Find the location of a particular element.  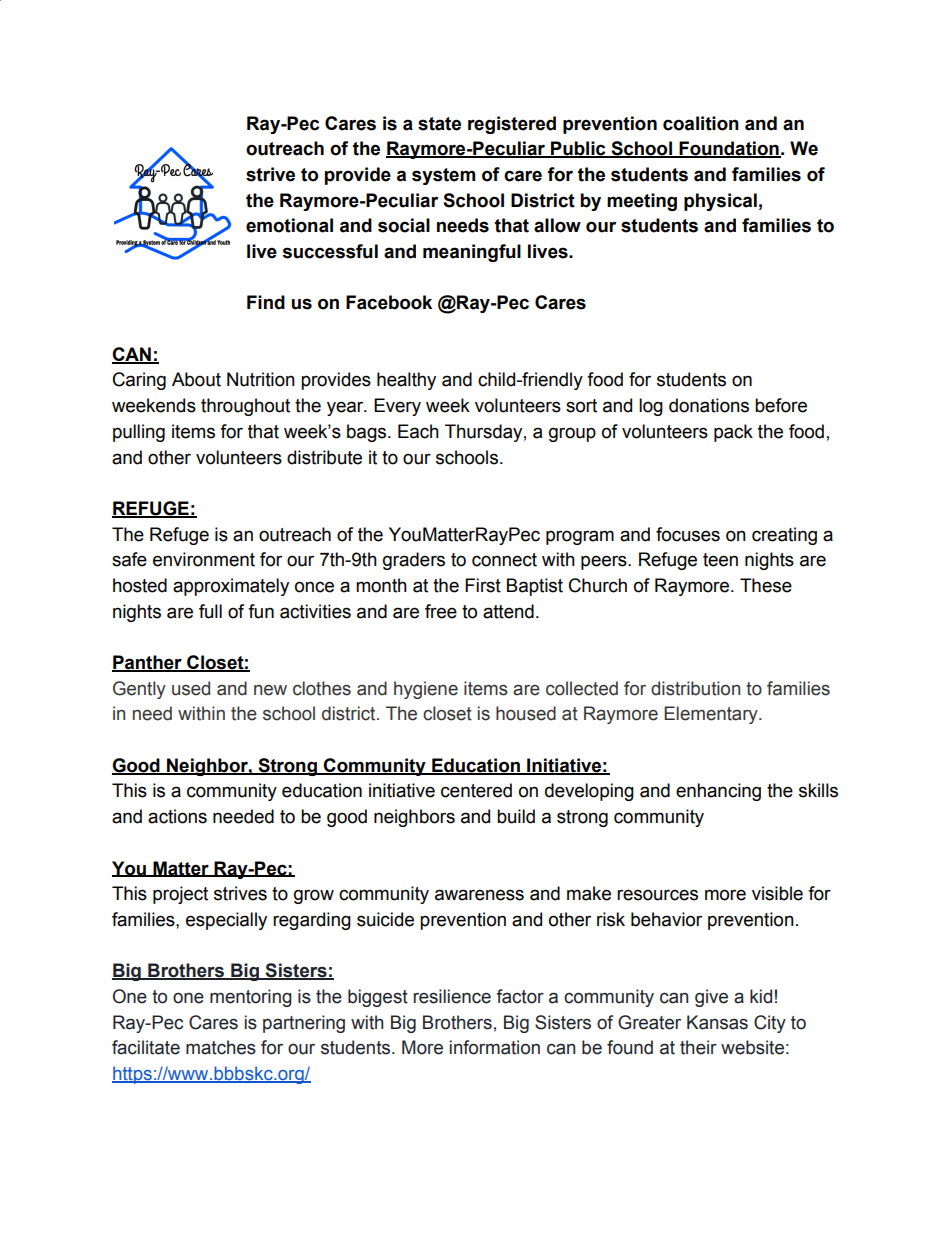

About is located at coordinates (196, 379).
